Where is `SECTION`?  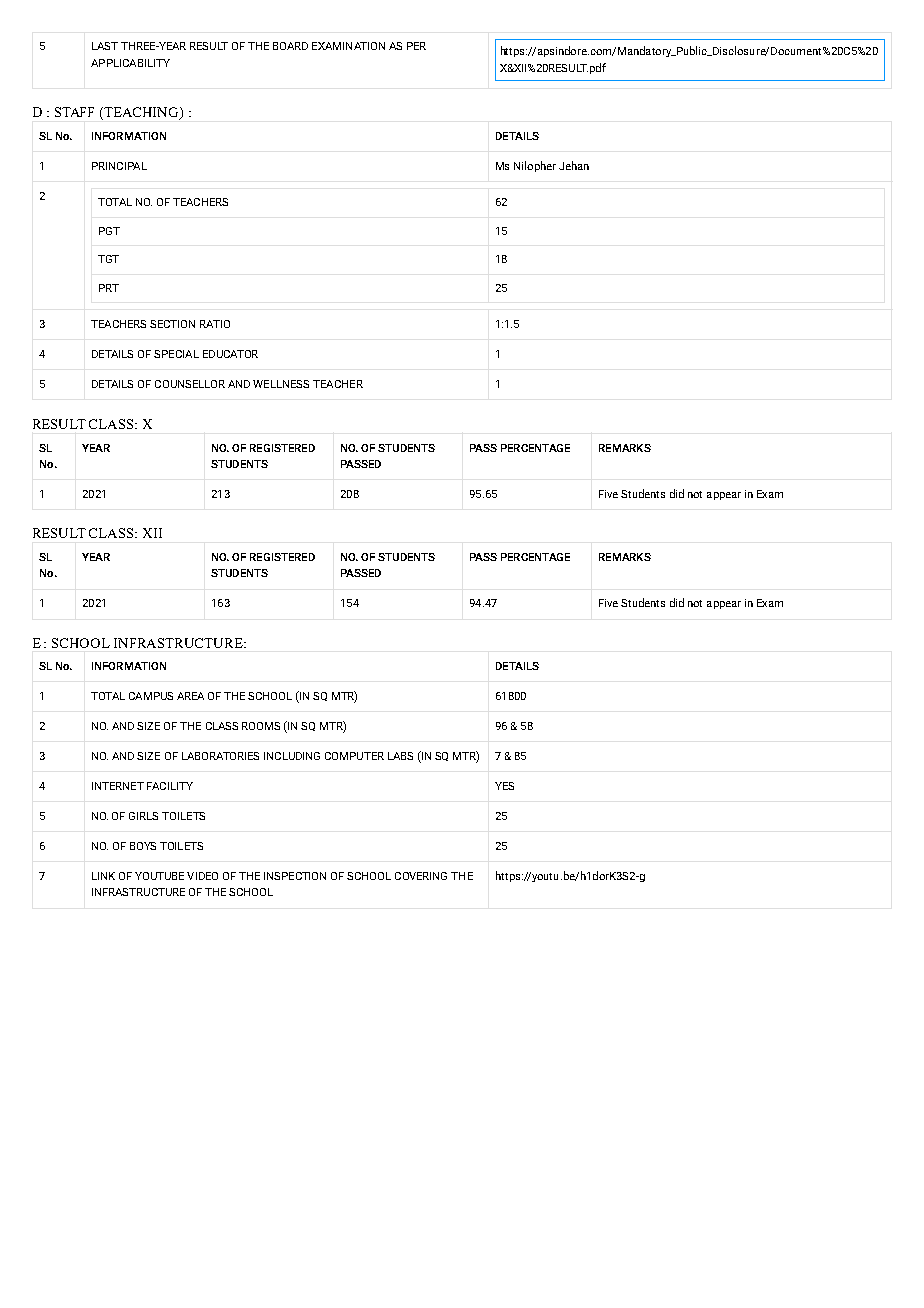 SECTION is located at coordinates (172, 324).
